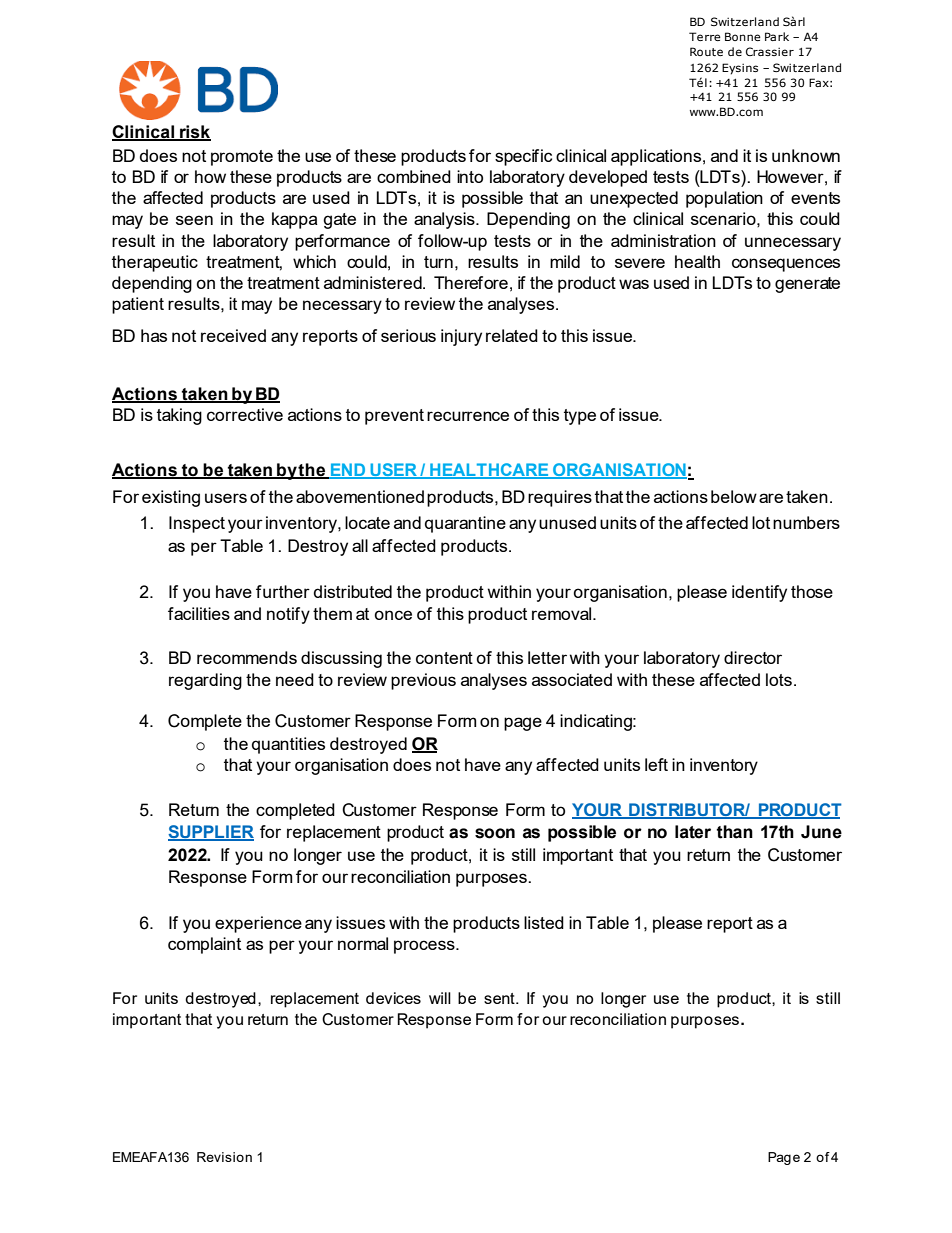 Image resolution: width=952 pixels, height=1233 pixels. I want to click on Revision, so click(224, 1157).
